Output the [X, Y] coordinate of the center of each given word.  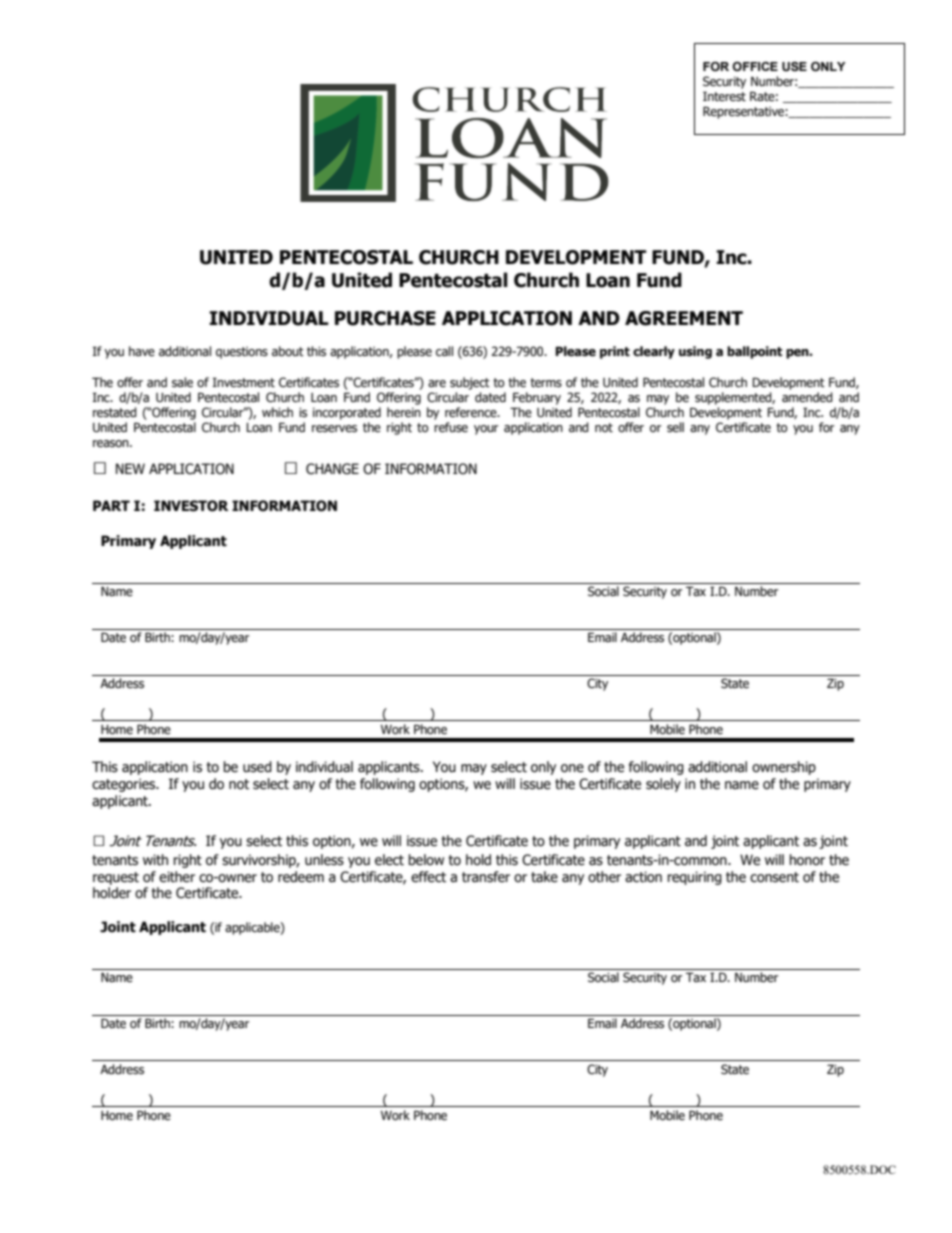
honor [807, 860]
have [142, 351]
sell [675, 427]
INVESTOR [191, 506]
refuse [451, 427]
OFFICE [755, 67]
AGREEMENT [684, 318]
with [155, 860]
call [444, 351]
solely [663, 785]
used [257, 767]
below [426, 860]
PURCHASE [385, 318]
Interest [724, 96]
